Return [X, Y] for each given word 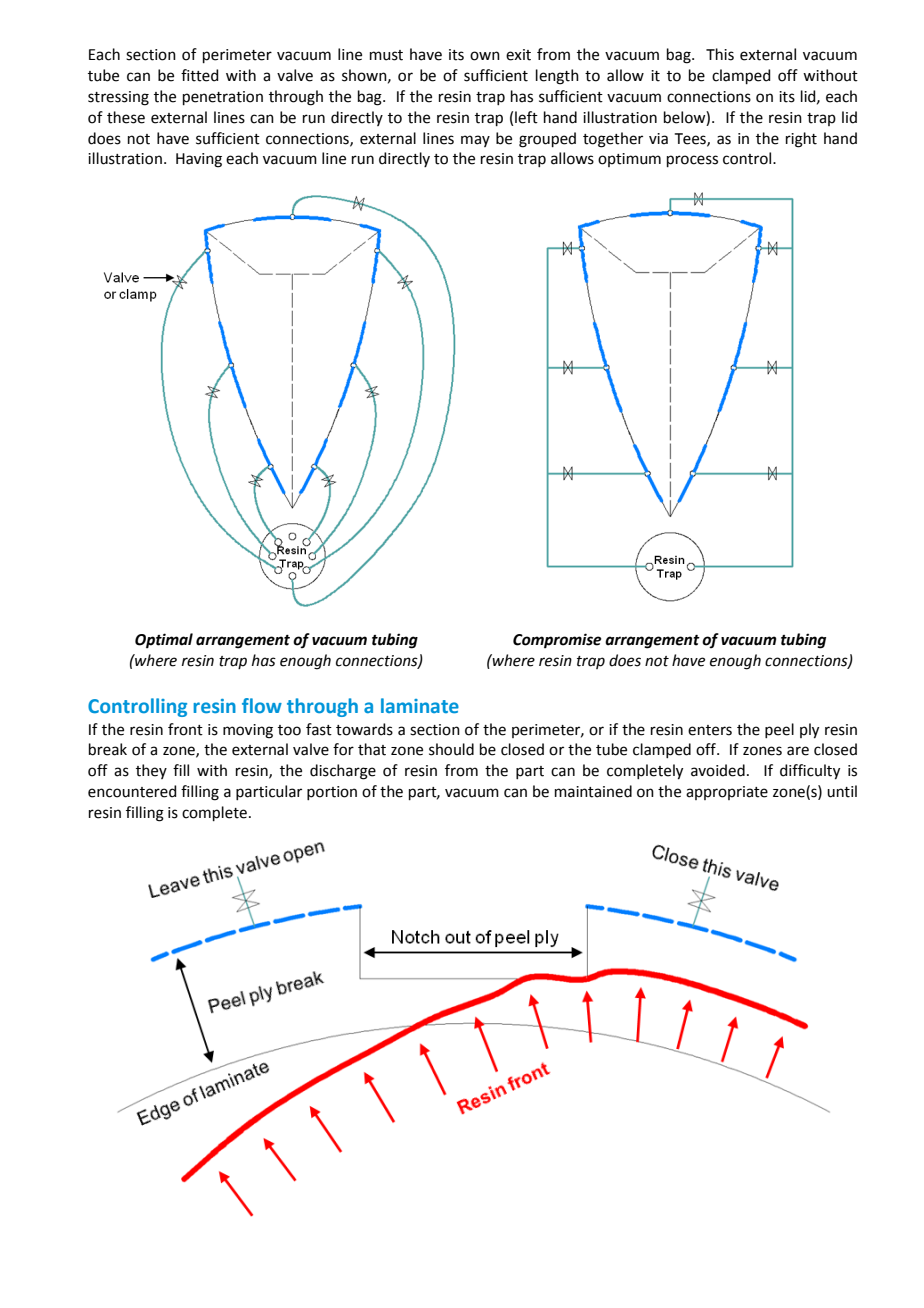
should [451, 749]
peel [779, 730]
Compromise [557, 641]
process [692, 161]
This [720, 54]
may [475, 141]
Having [199, 160]
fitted [200, 75]
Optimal [164, 641]
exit [518, 55]
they [151, 771]
